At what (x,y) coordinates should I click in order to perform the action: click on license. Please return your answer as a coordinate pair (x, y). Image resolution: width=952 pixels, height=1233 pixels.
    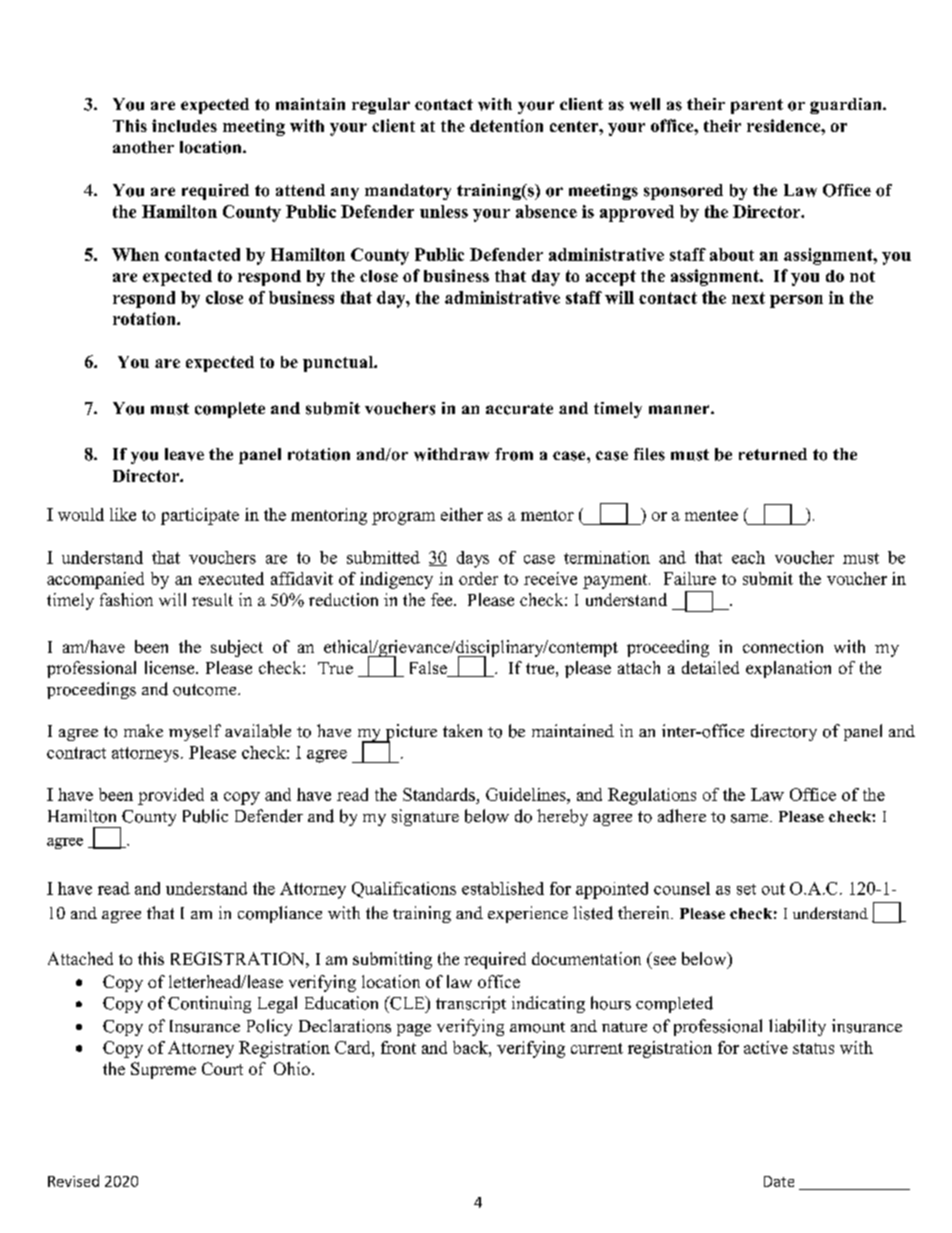
    Looking at the image, I should click on (171, 667).
